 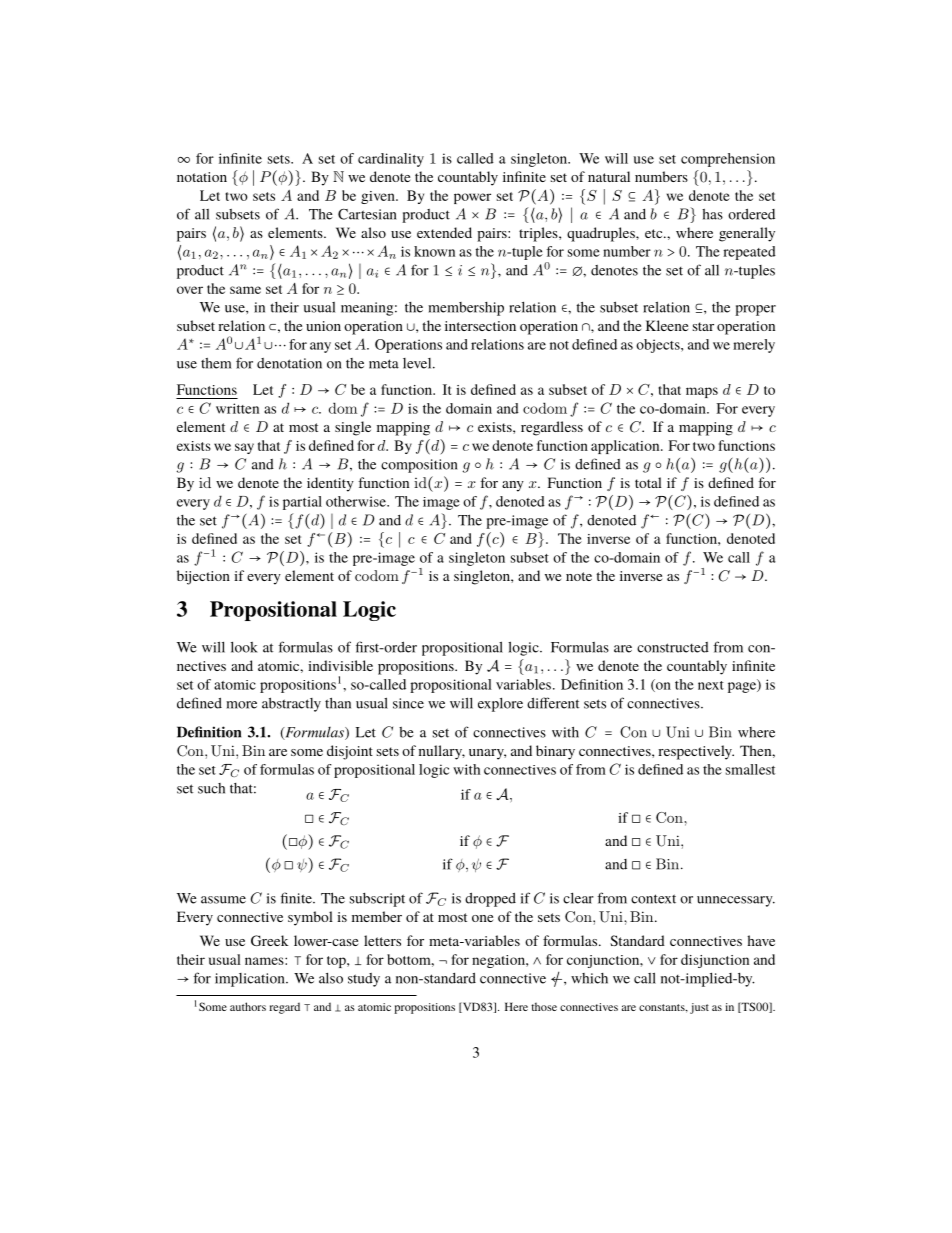 What do you see at coordinates (711, 685) in the image?
I see `next` at bounding box center [711, 685].
